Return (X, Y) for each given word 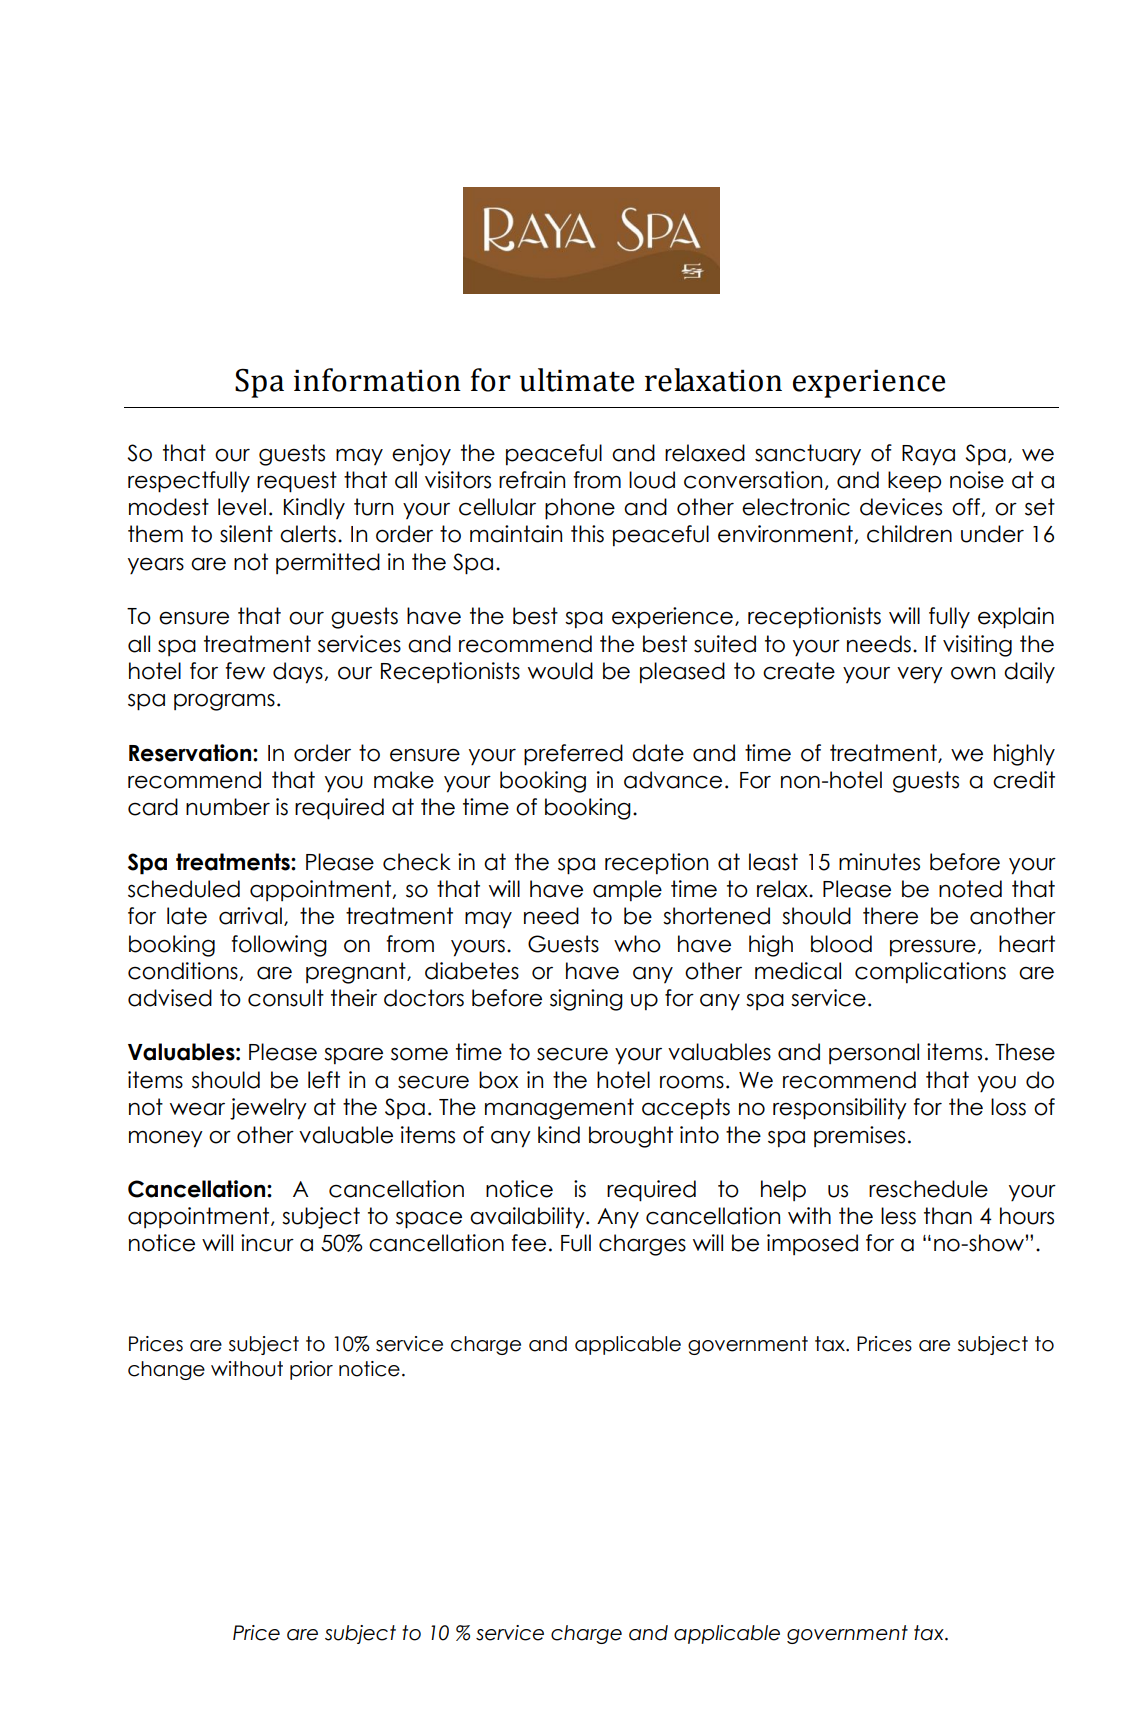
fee (528, 1243)
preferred (573, 755)
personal (874, 1053)
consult (286, 998)
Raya (928, 455)
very (920, 675)
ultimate (576, 380)
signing (586, 1000)
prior (311, 1370)
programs (224, 702)
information (377, 380)
